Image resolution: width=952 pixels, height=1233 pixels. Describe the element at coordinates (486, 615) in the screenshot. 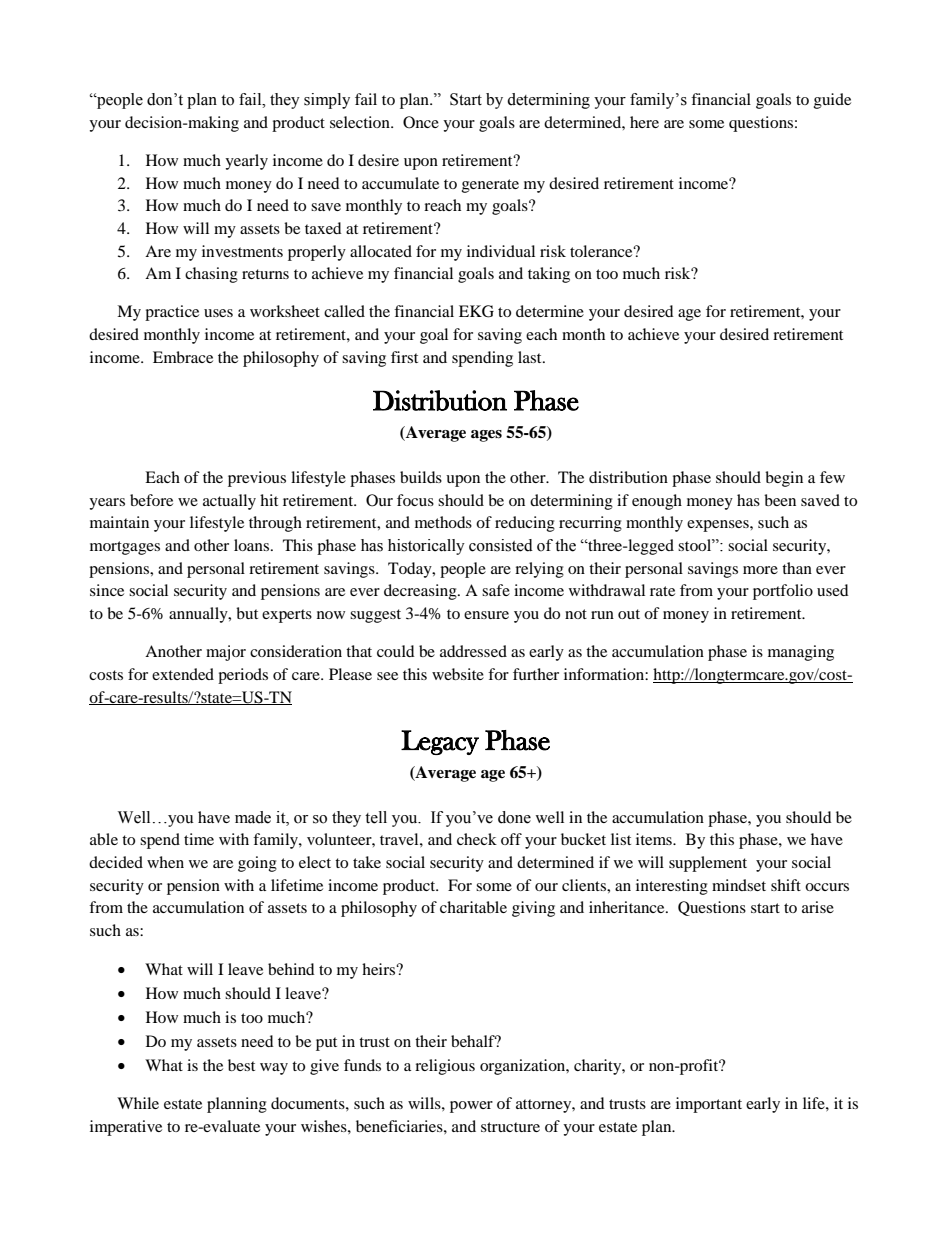

I see `ensure` at that location.
